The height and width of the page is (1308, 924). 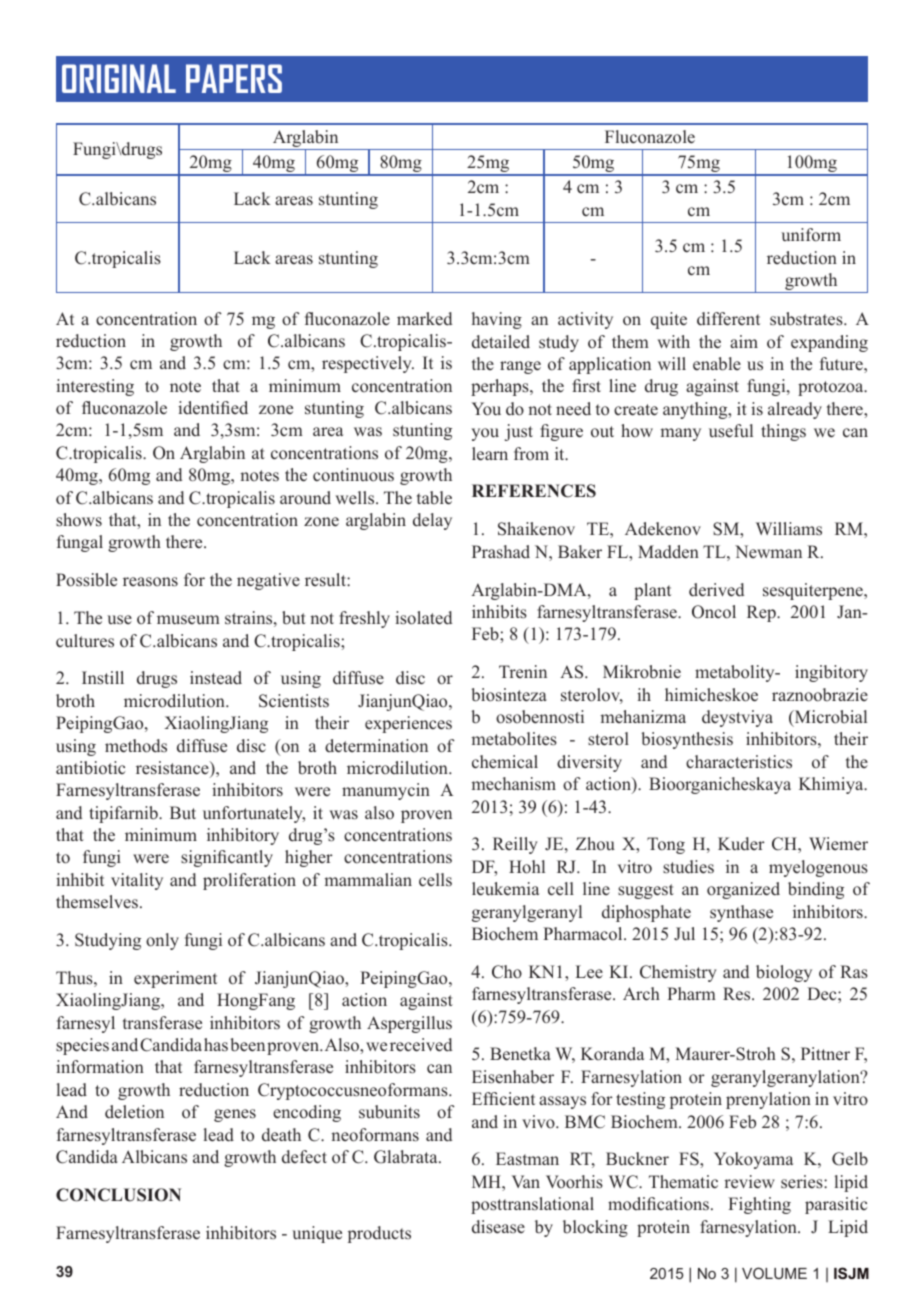 What do you see at coordinates (118, 1195) in the page?
I see `CONCLUSION` at bounding box center [118, 1195].
